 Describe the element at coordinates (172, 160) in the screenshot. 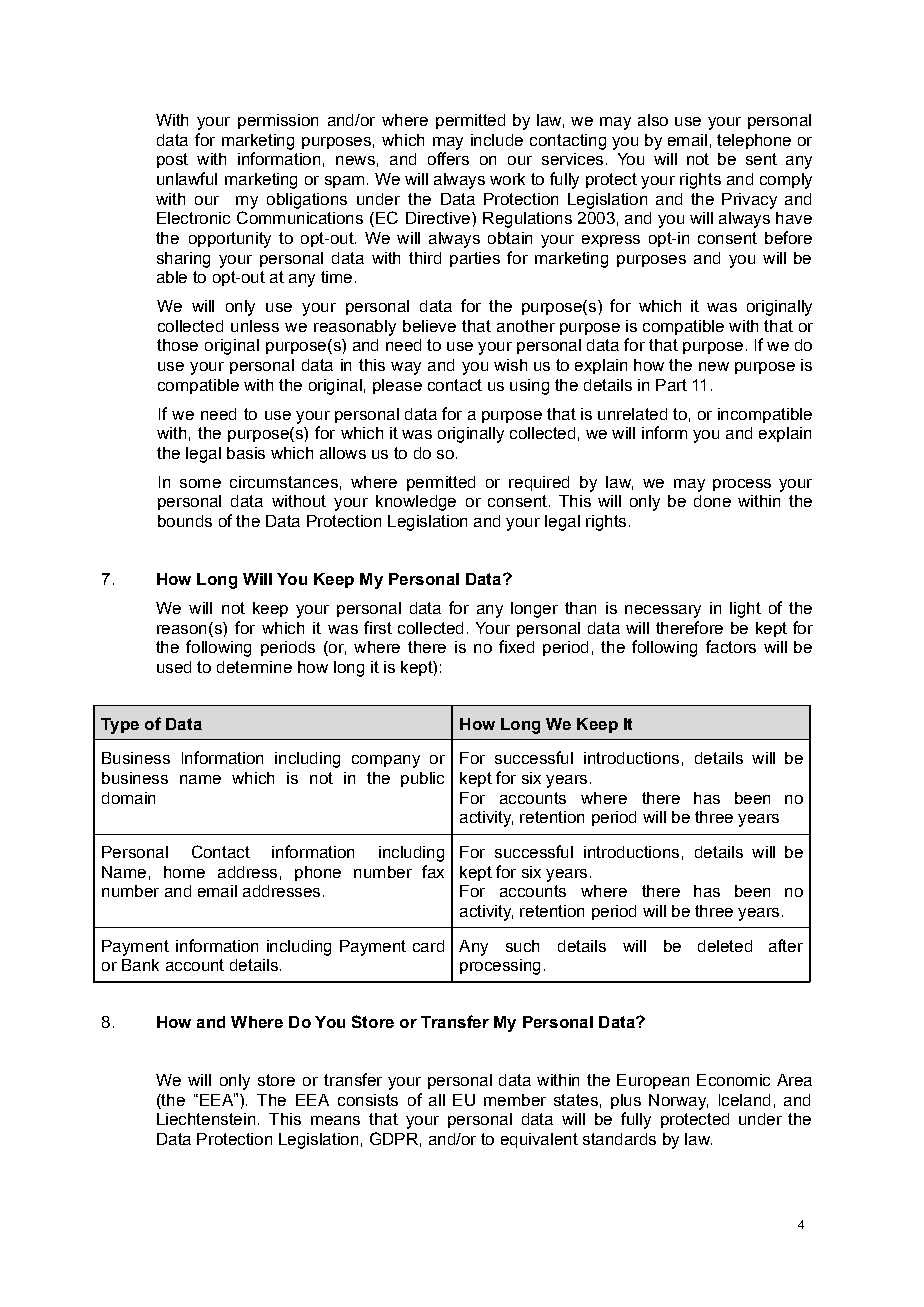

I see `post` at that location.
